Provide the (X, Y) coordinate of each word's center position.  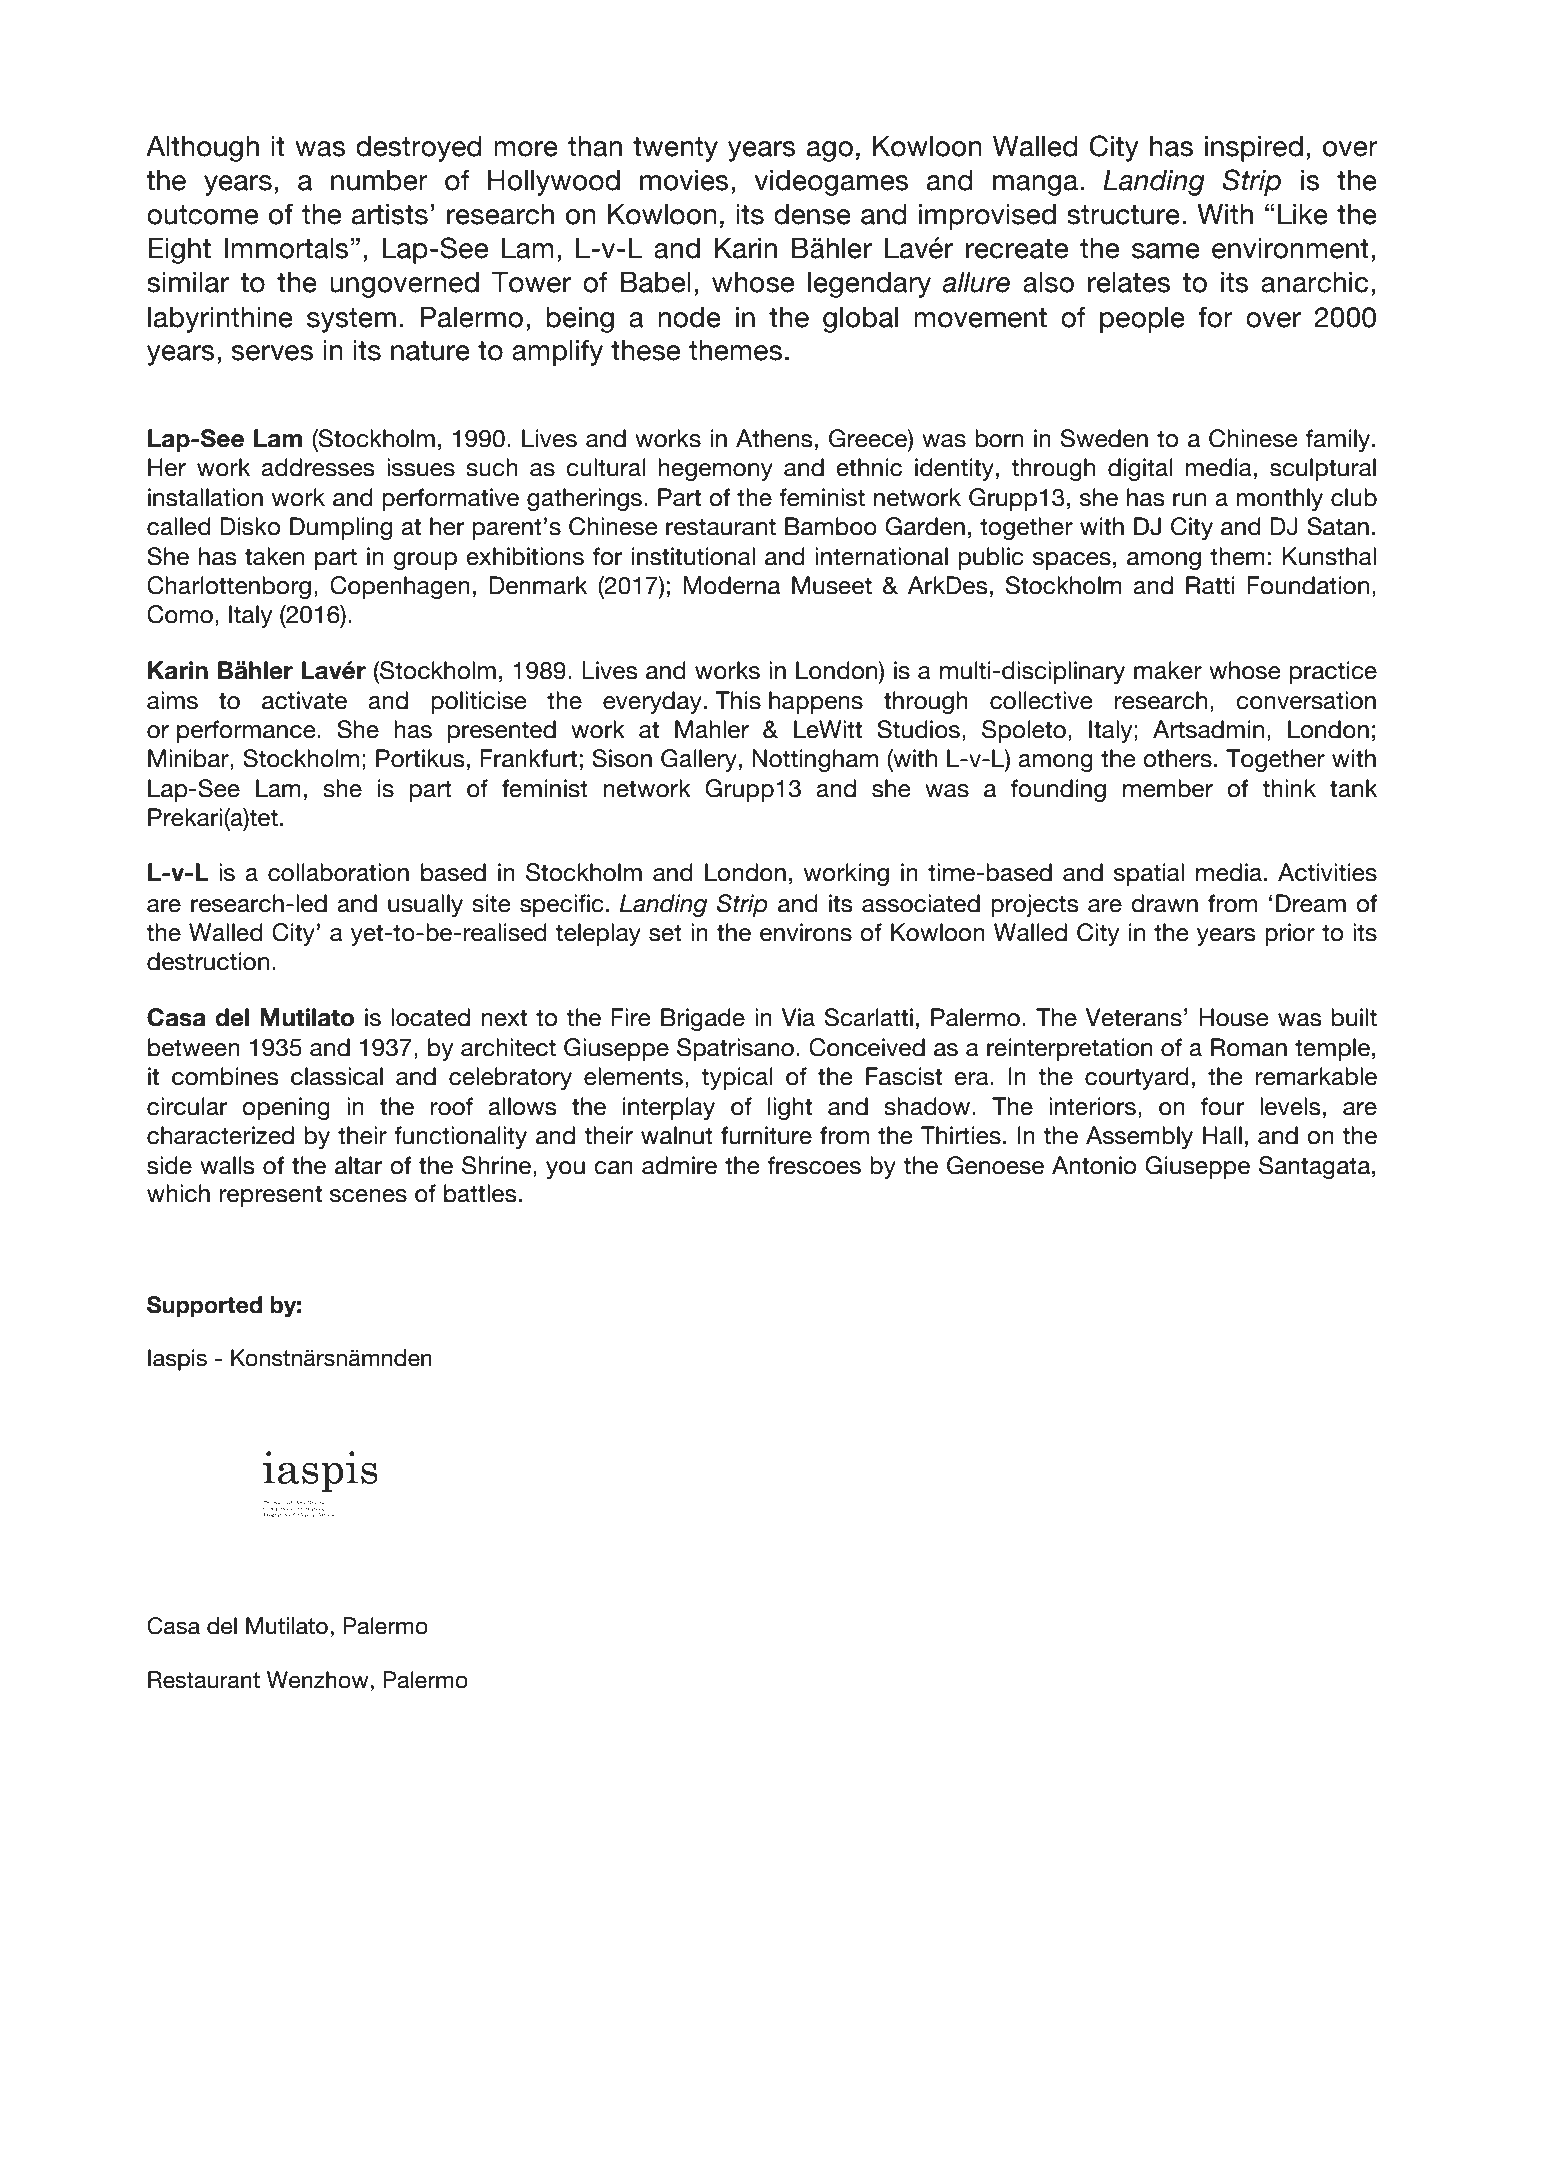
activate (304, 700)
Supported (204, 1307)
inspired (1254, 149)
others (1177, 758)
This (738, 700)
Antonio (1094, 1165)
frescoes (814, 1165)
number (379, 180)
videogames (832, 183)
